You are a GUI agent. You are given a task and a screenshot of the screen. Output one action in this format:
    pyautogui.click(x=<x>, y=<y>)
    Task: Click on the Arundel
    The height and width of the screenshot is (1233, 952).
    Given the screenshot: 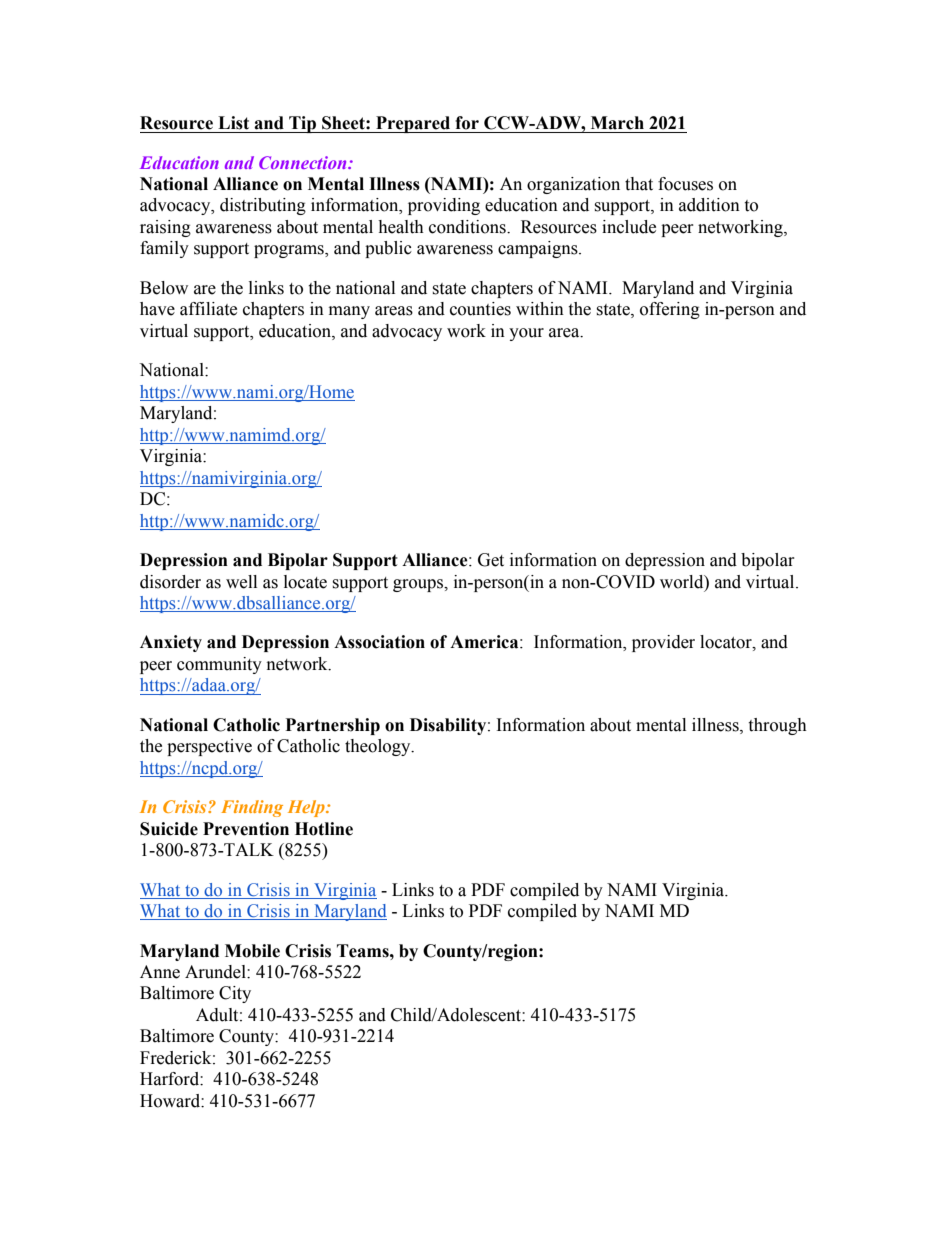 What is the action you would take?
    pyautogui.click(x=216, y=972)
